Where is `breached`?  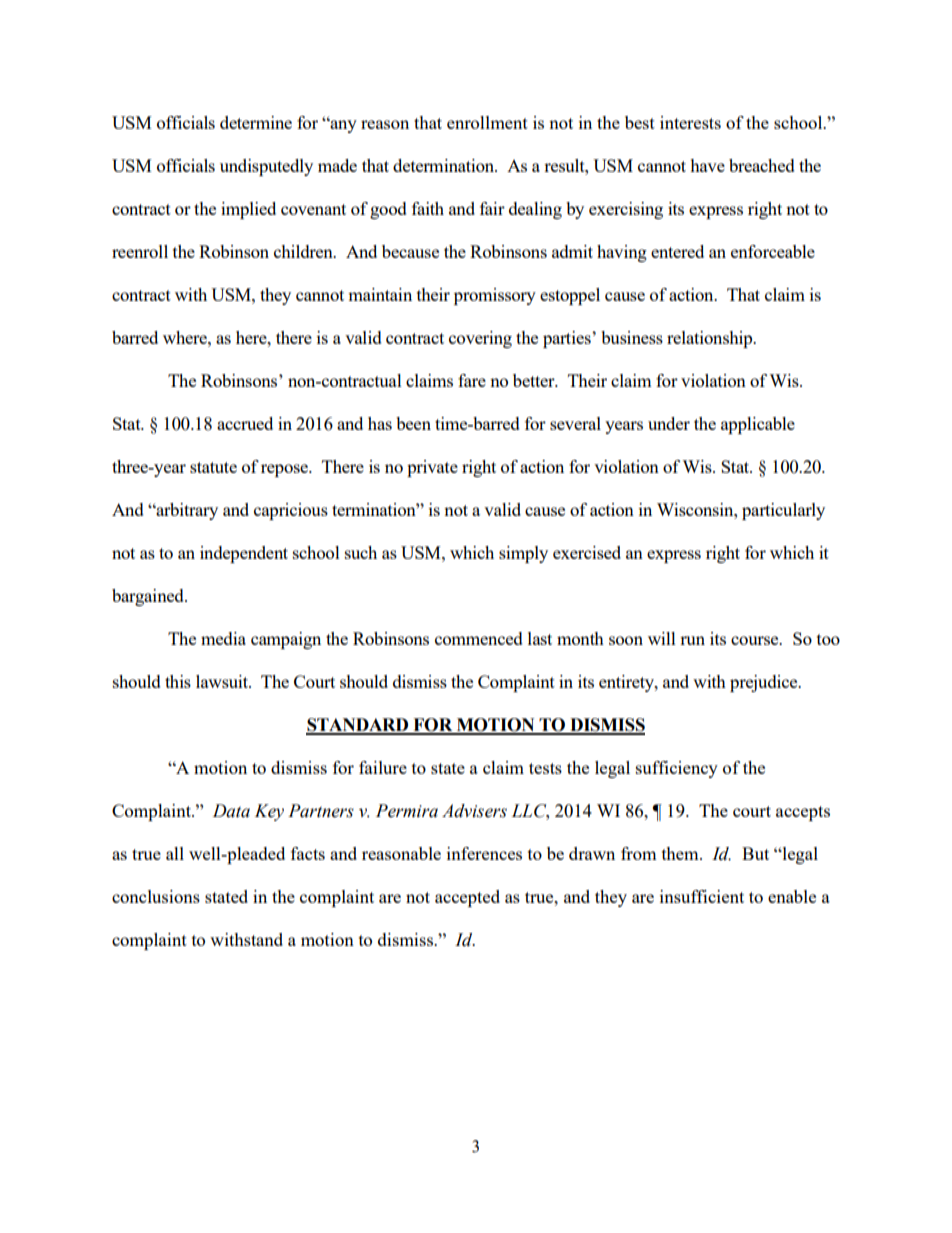
breached is located at coordinates (762, 165).
